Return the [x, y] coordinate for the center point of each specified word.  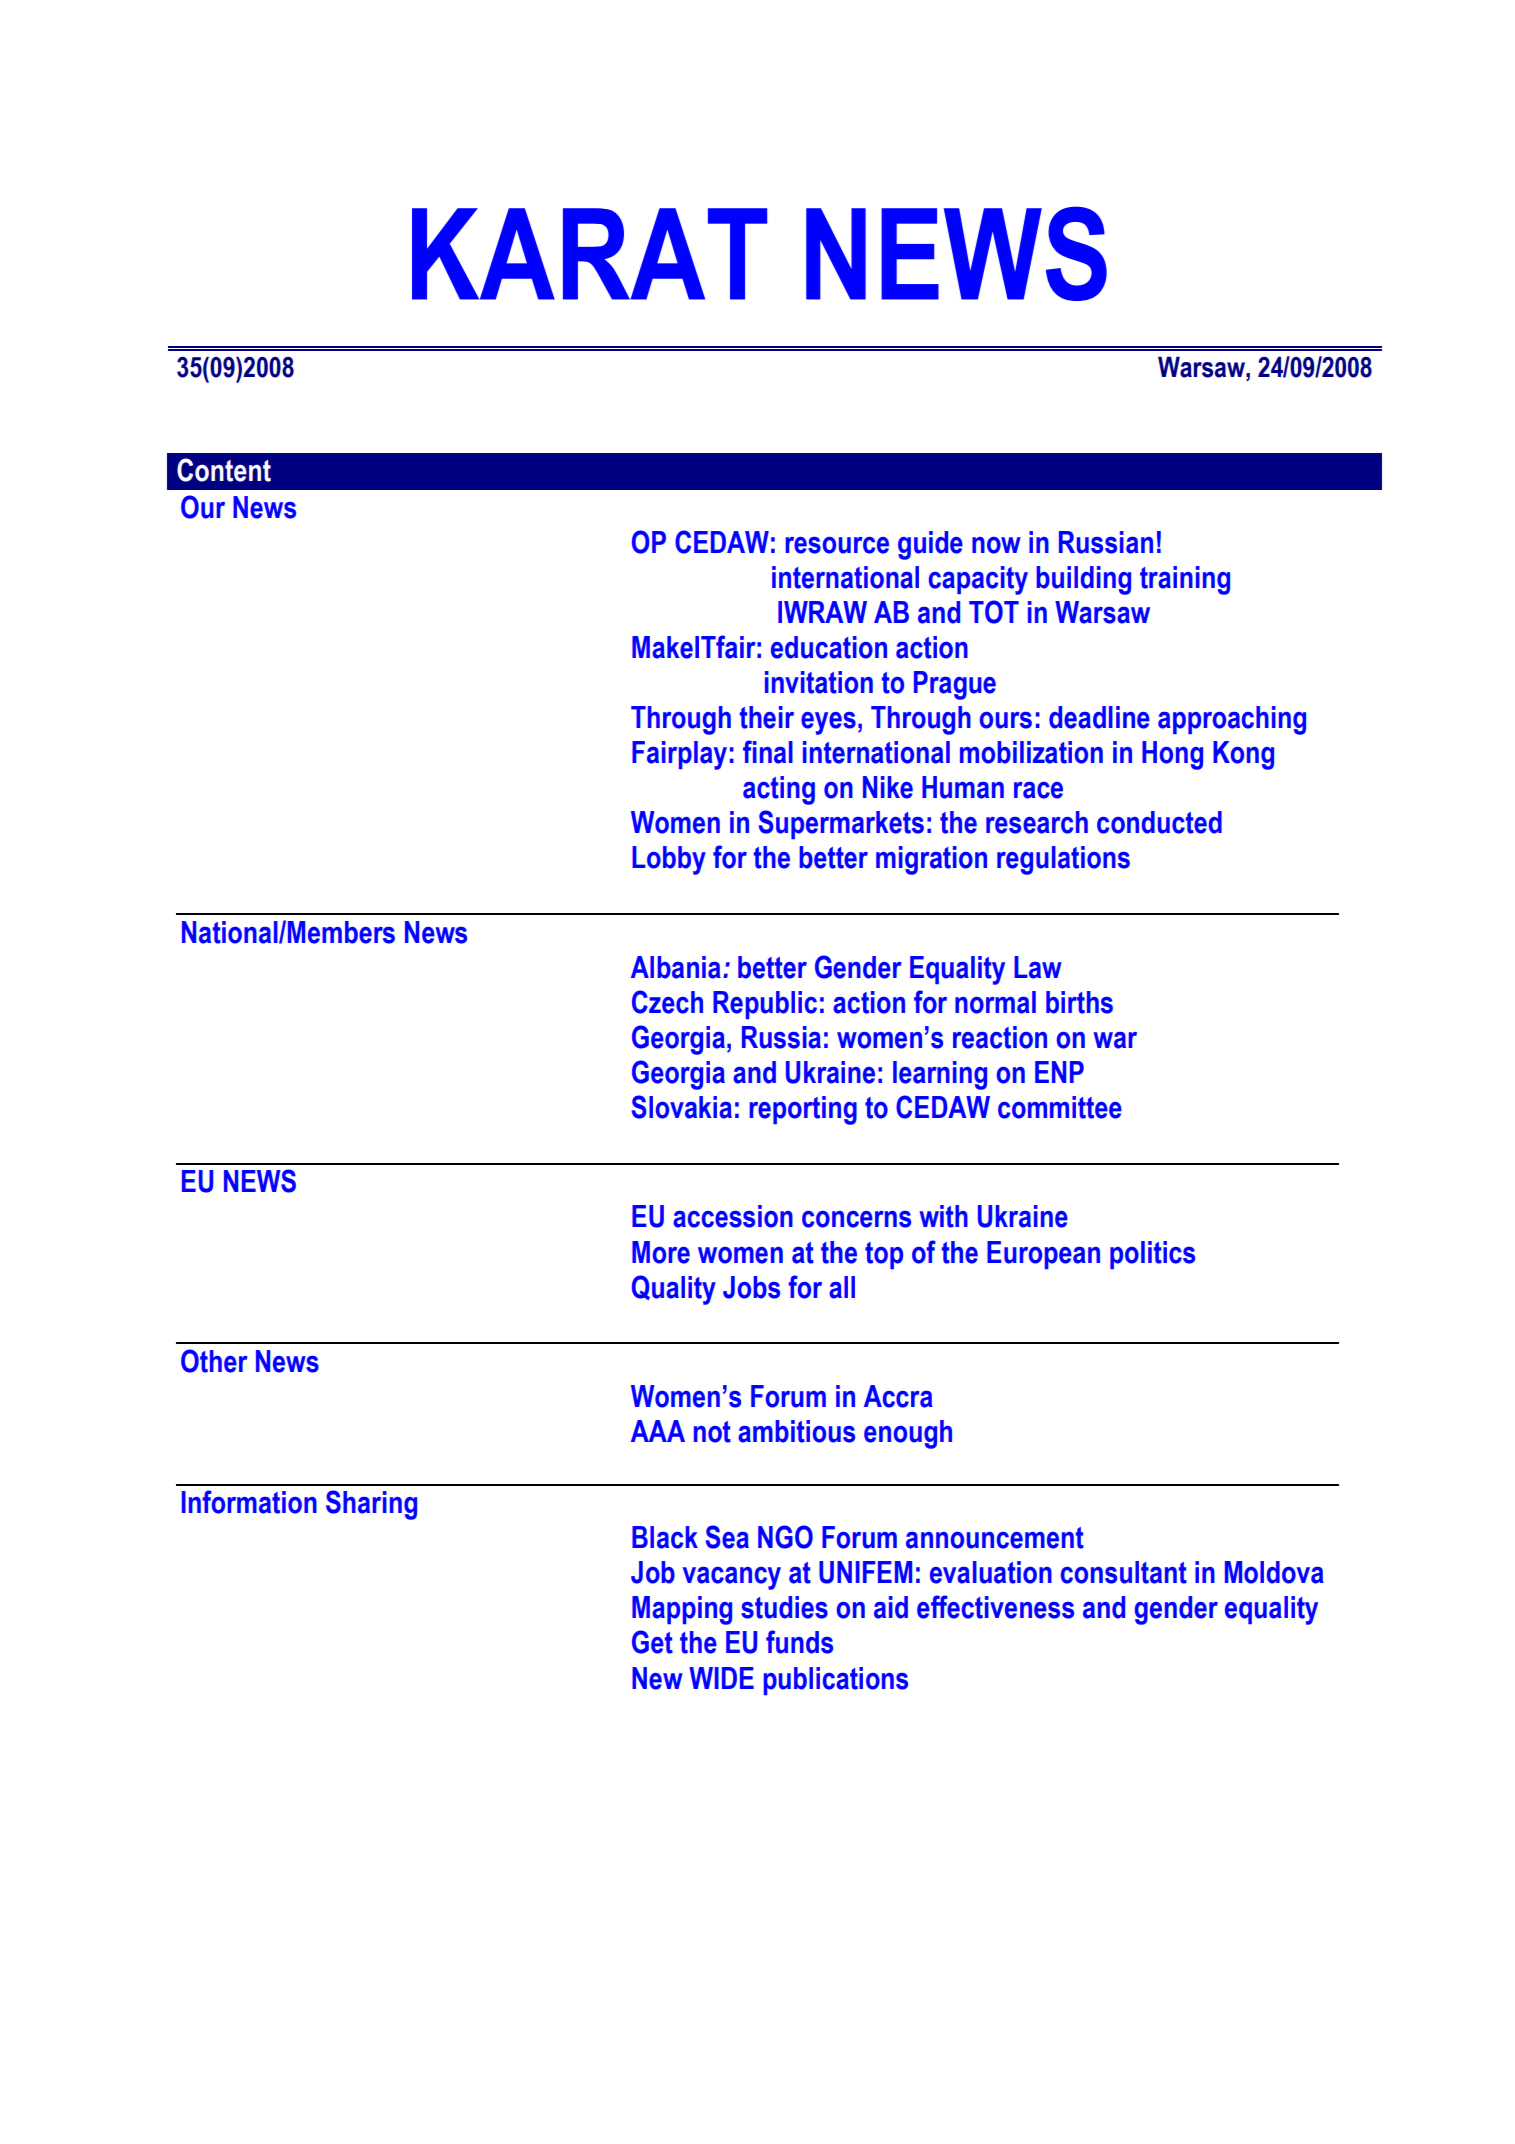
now [996, 545]
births [1079, 1002]
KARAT [589, 254]
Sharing [371, 1505]
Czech [667, 1002]
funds [799, 1642]
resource [837, 545]
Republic [765, 1005]
